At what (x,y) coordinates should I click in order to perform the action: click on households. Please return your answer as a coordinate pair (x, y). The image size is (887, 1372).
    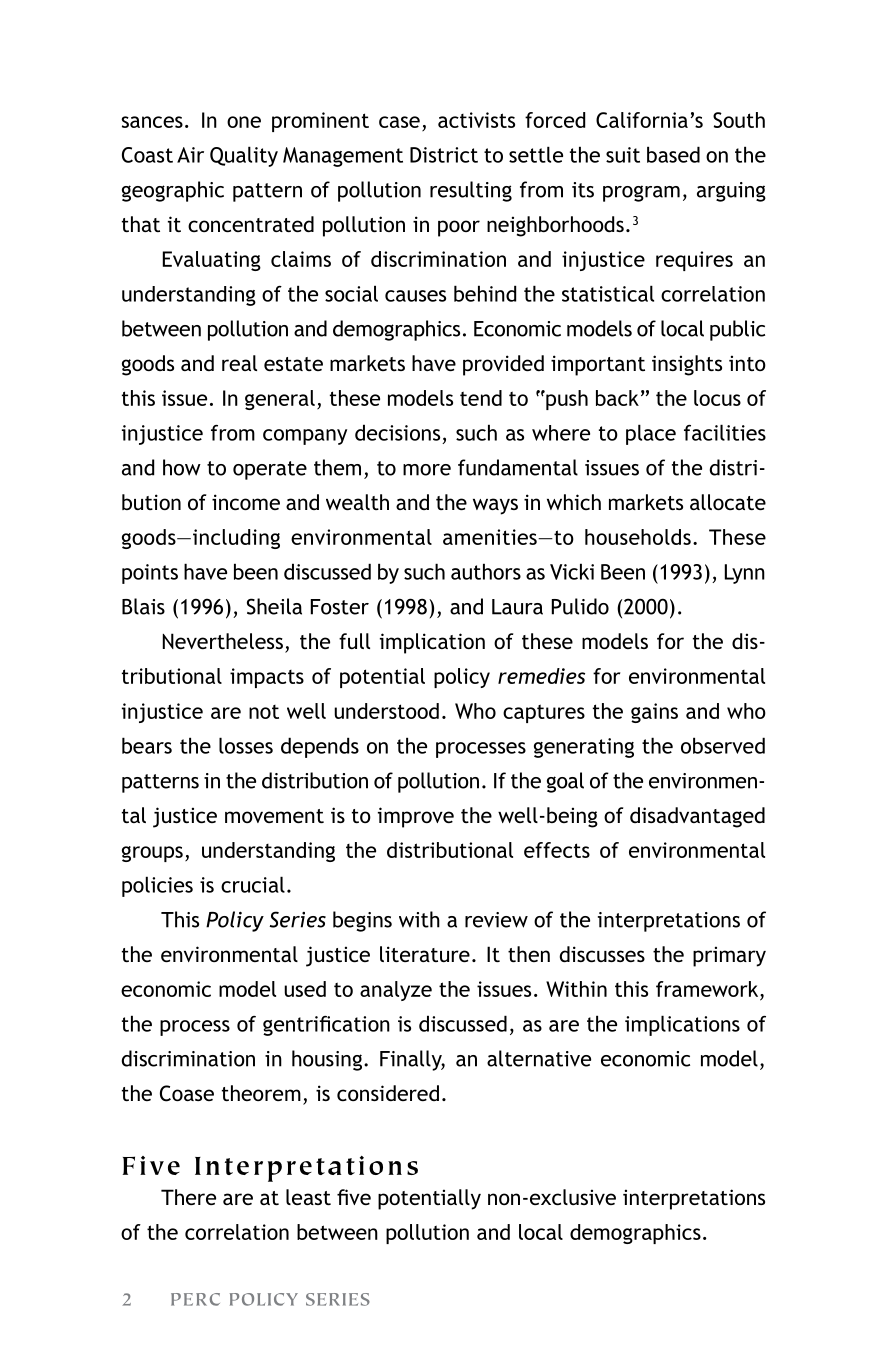
    Looking at the image, I should click on (638, 537).
